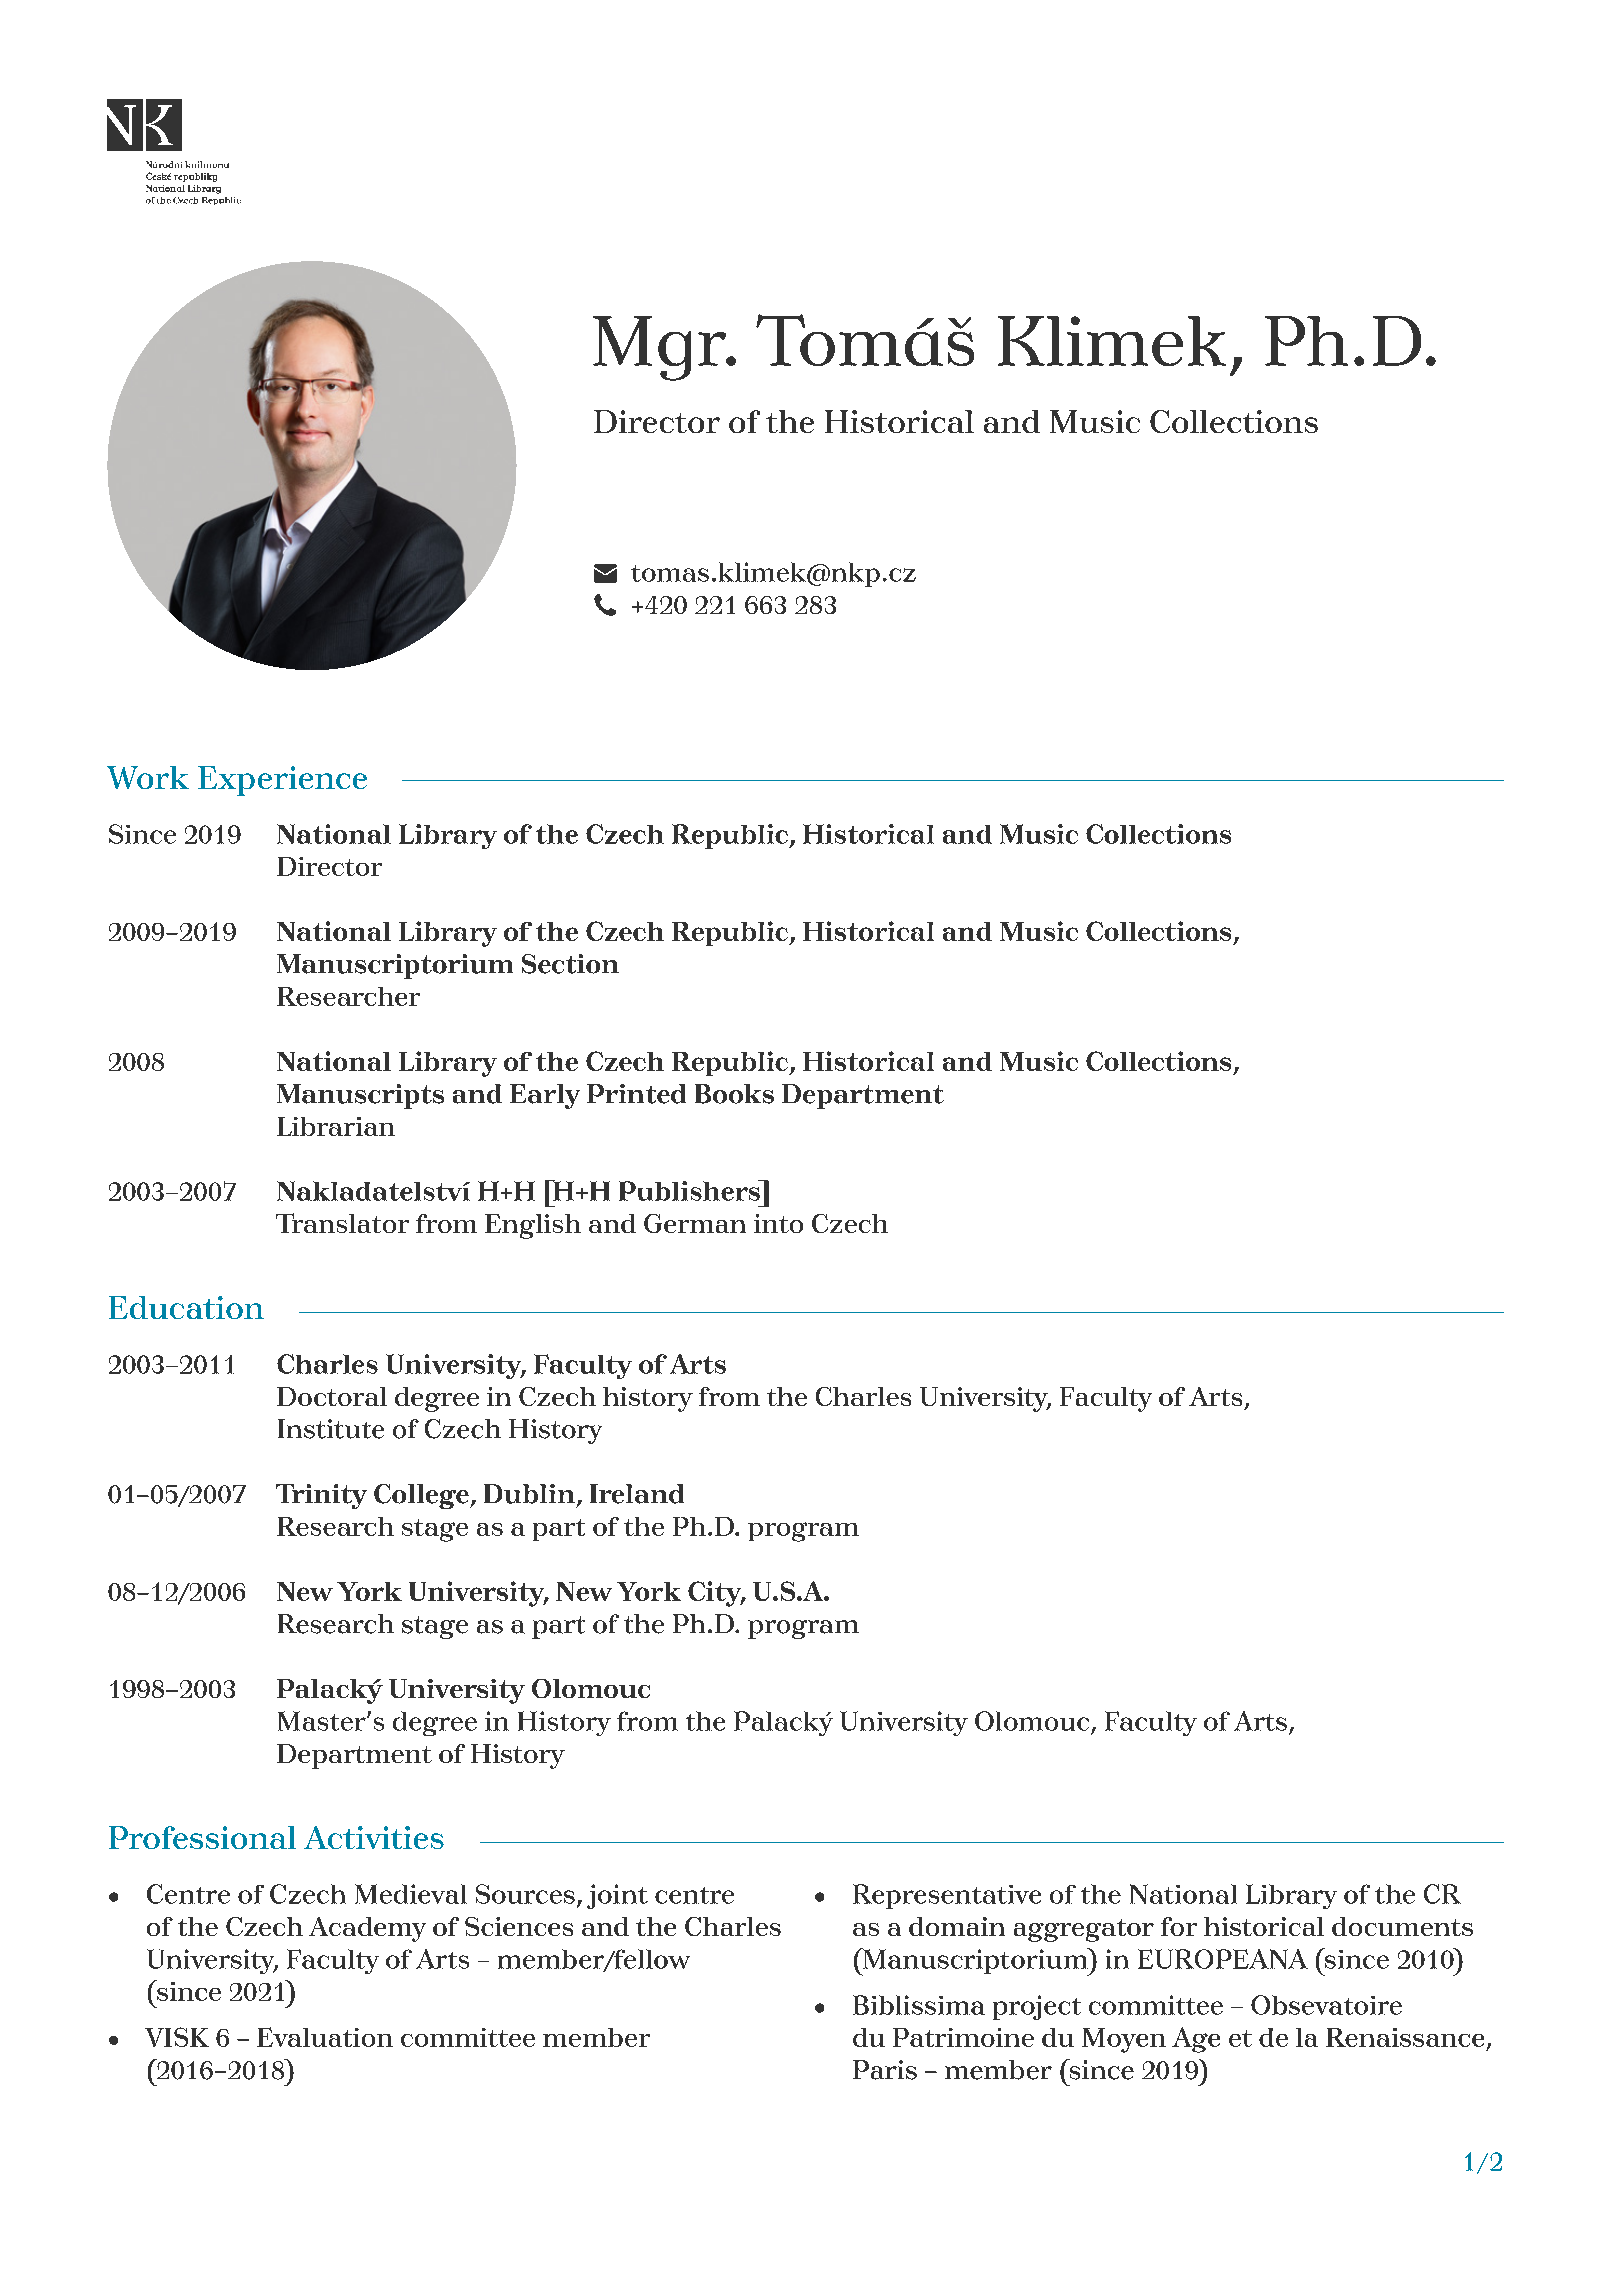  Describe the element at coordinates (342, 1223) in the screenshot. I see `Translator` at that location.
